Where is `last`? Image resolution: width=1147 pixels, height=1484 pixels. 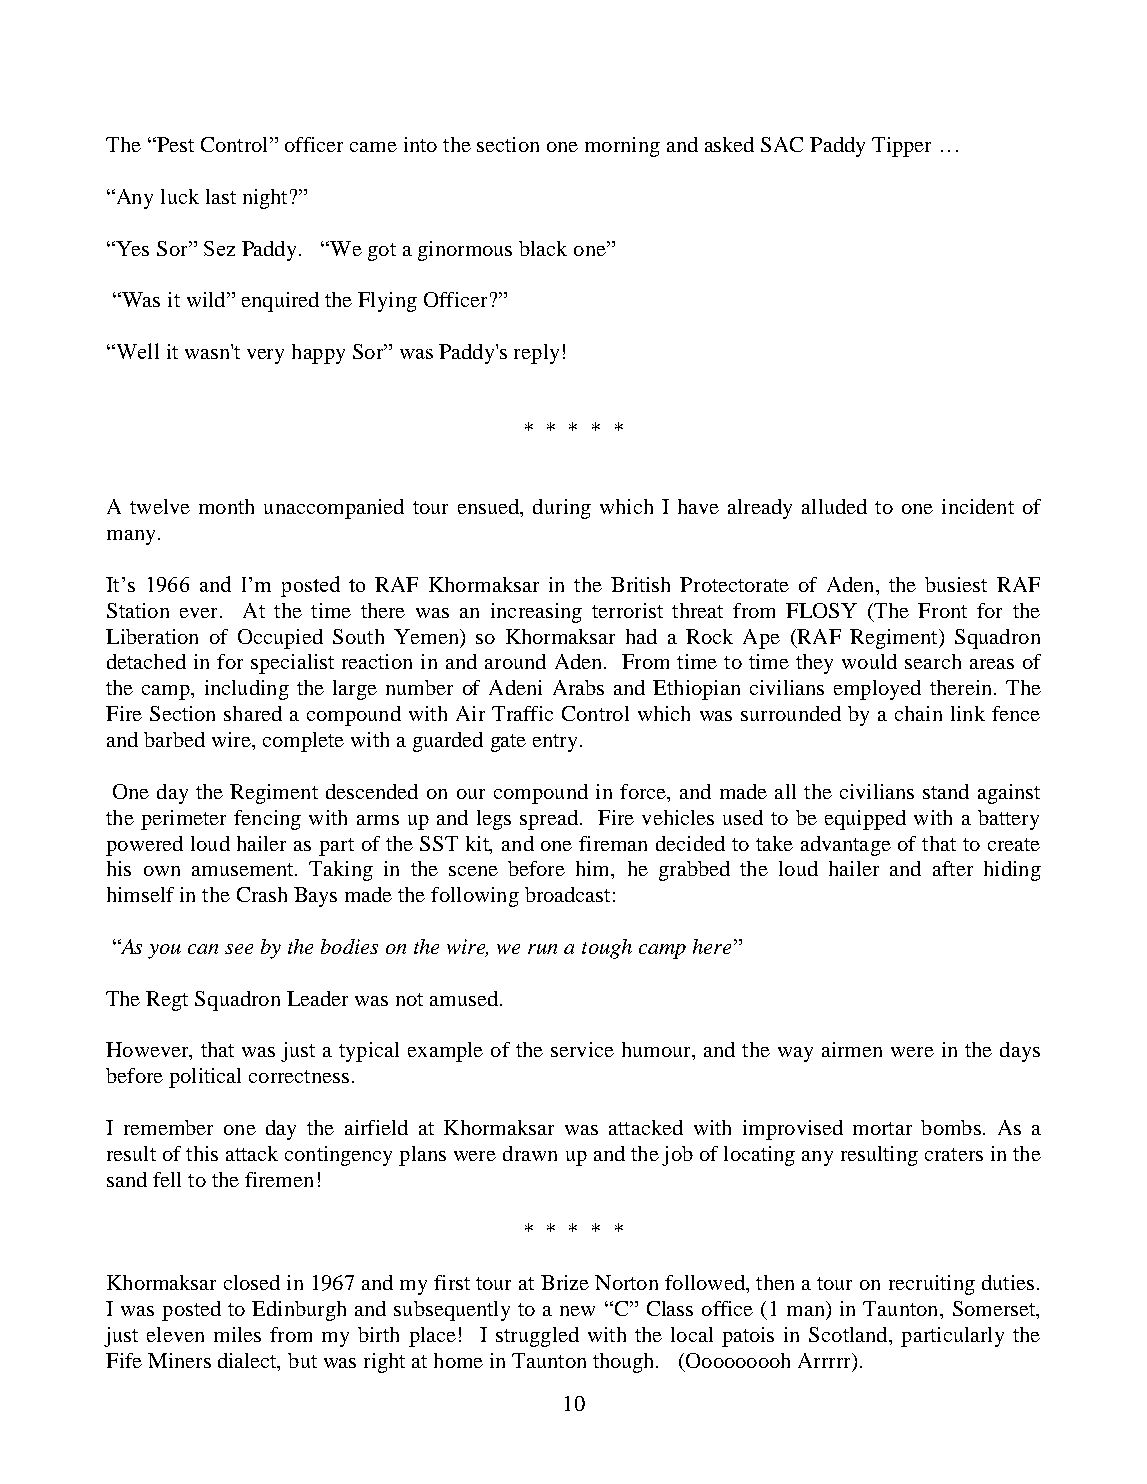
last is located at coordinates (221, 196).
